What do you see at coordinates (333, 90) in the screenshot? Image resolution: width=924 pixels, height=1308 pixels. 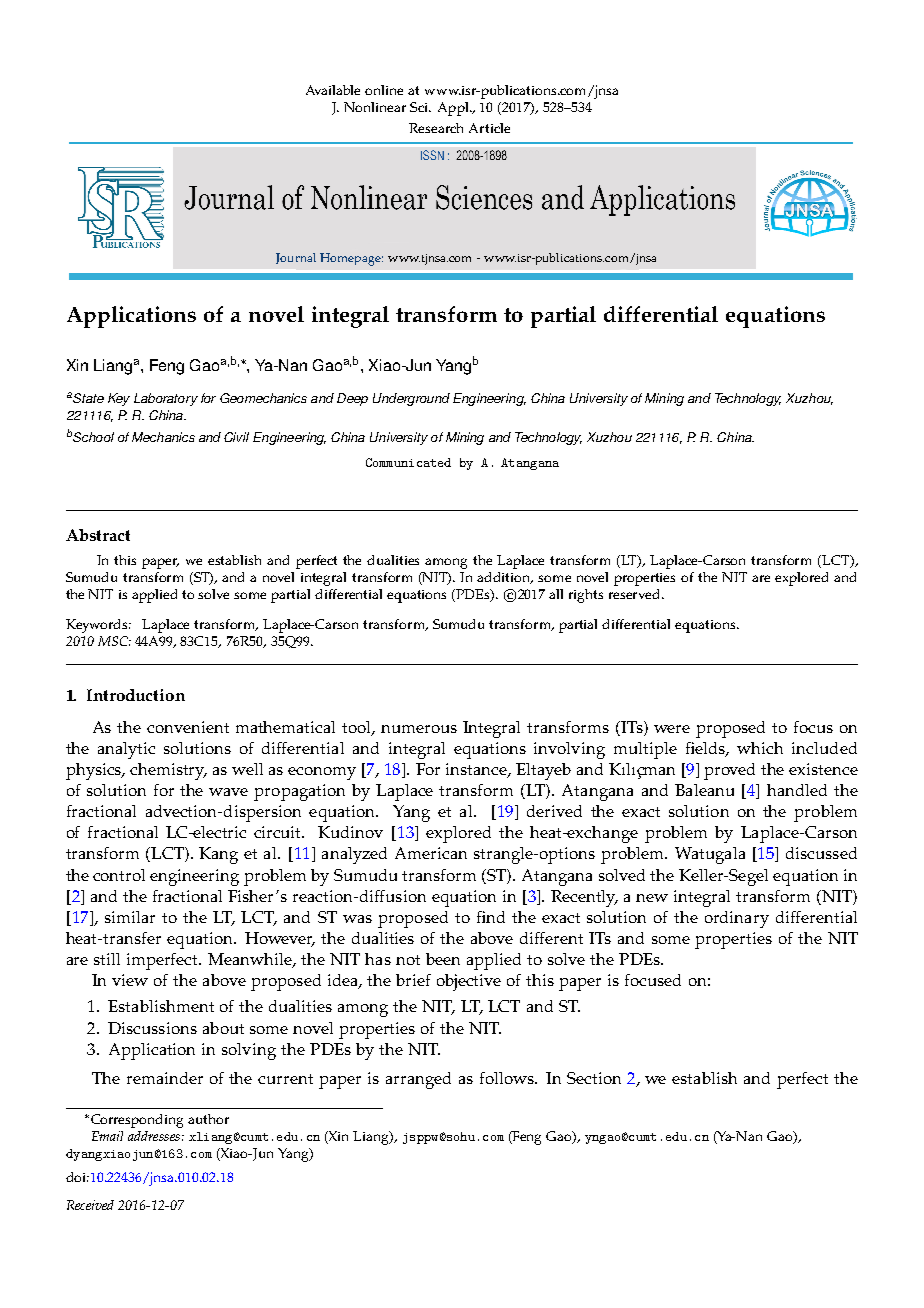 I see `Available` at bounding box center [333, 90].
